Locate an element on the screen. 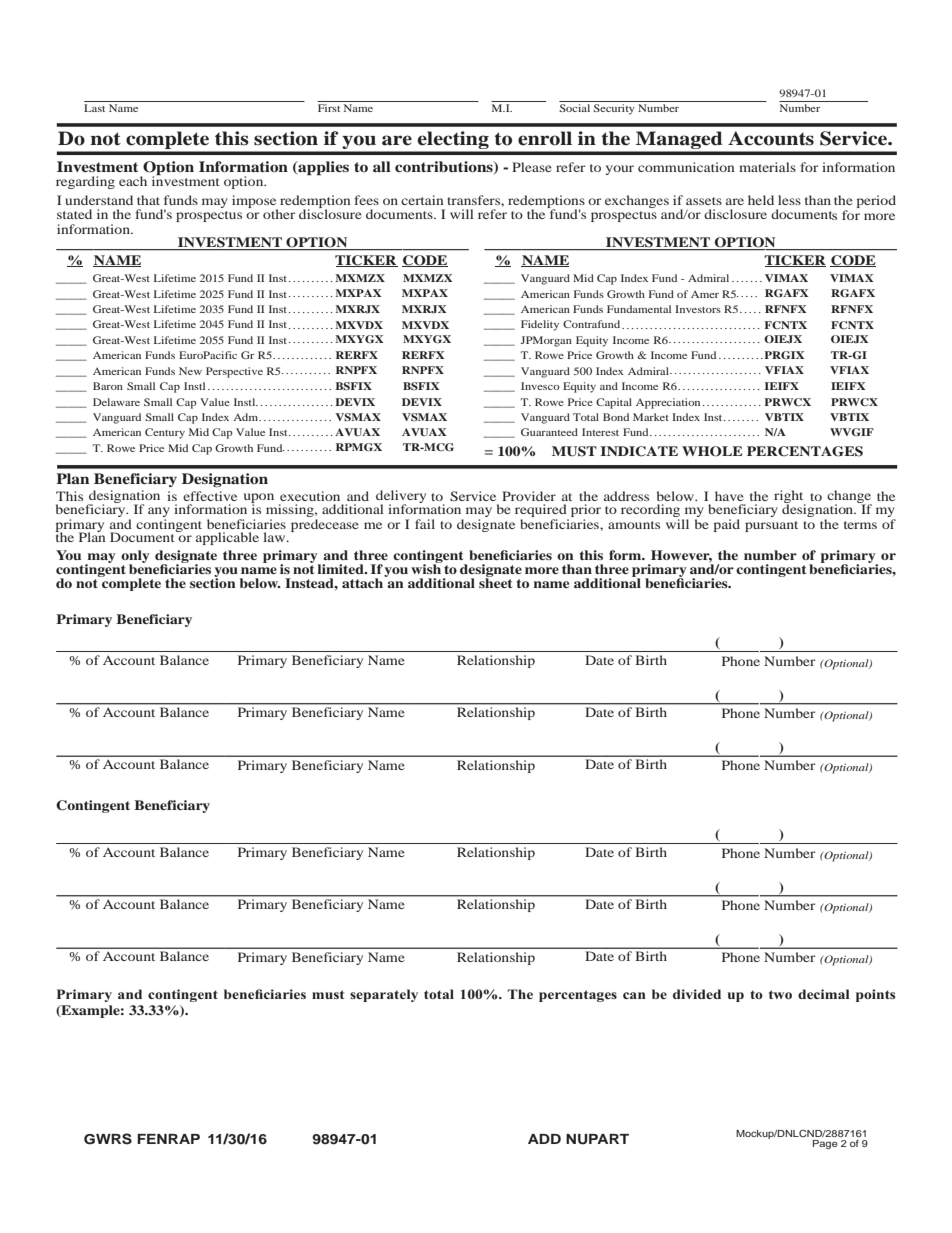  New is located at coordinates (190, 371).
